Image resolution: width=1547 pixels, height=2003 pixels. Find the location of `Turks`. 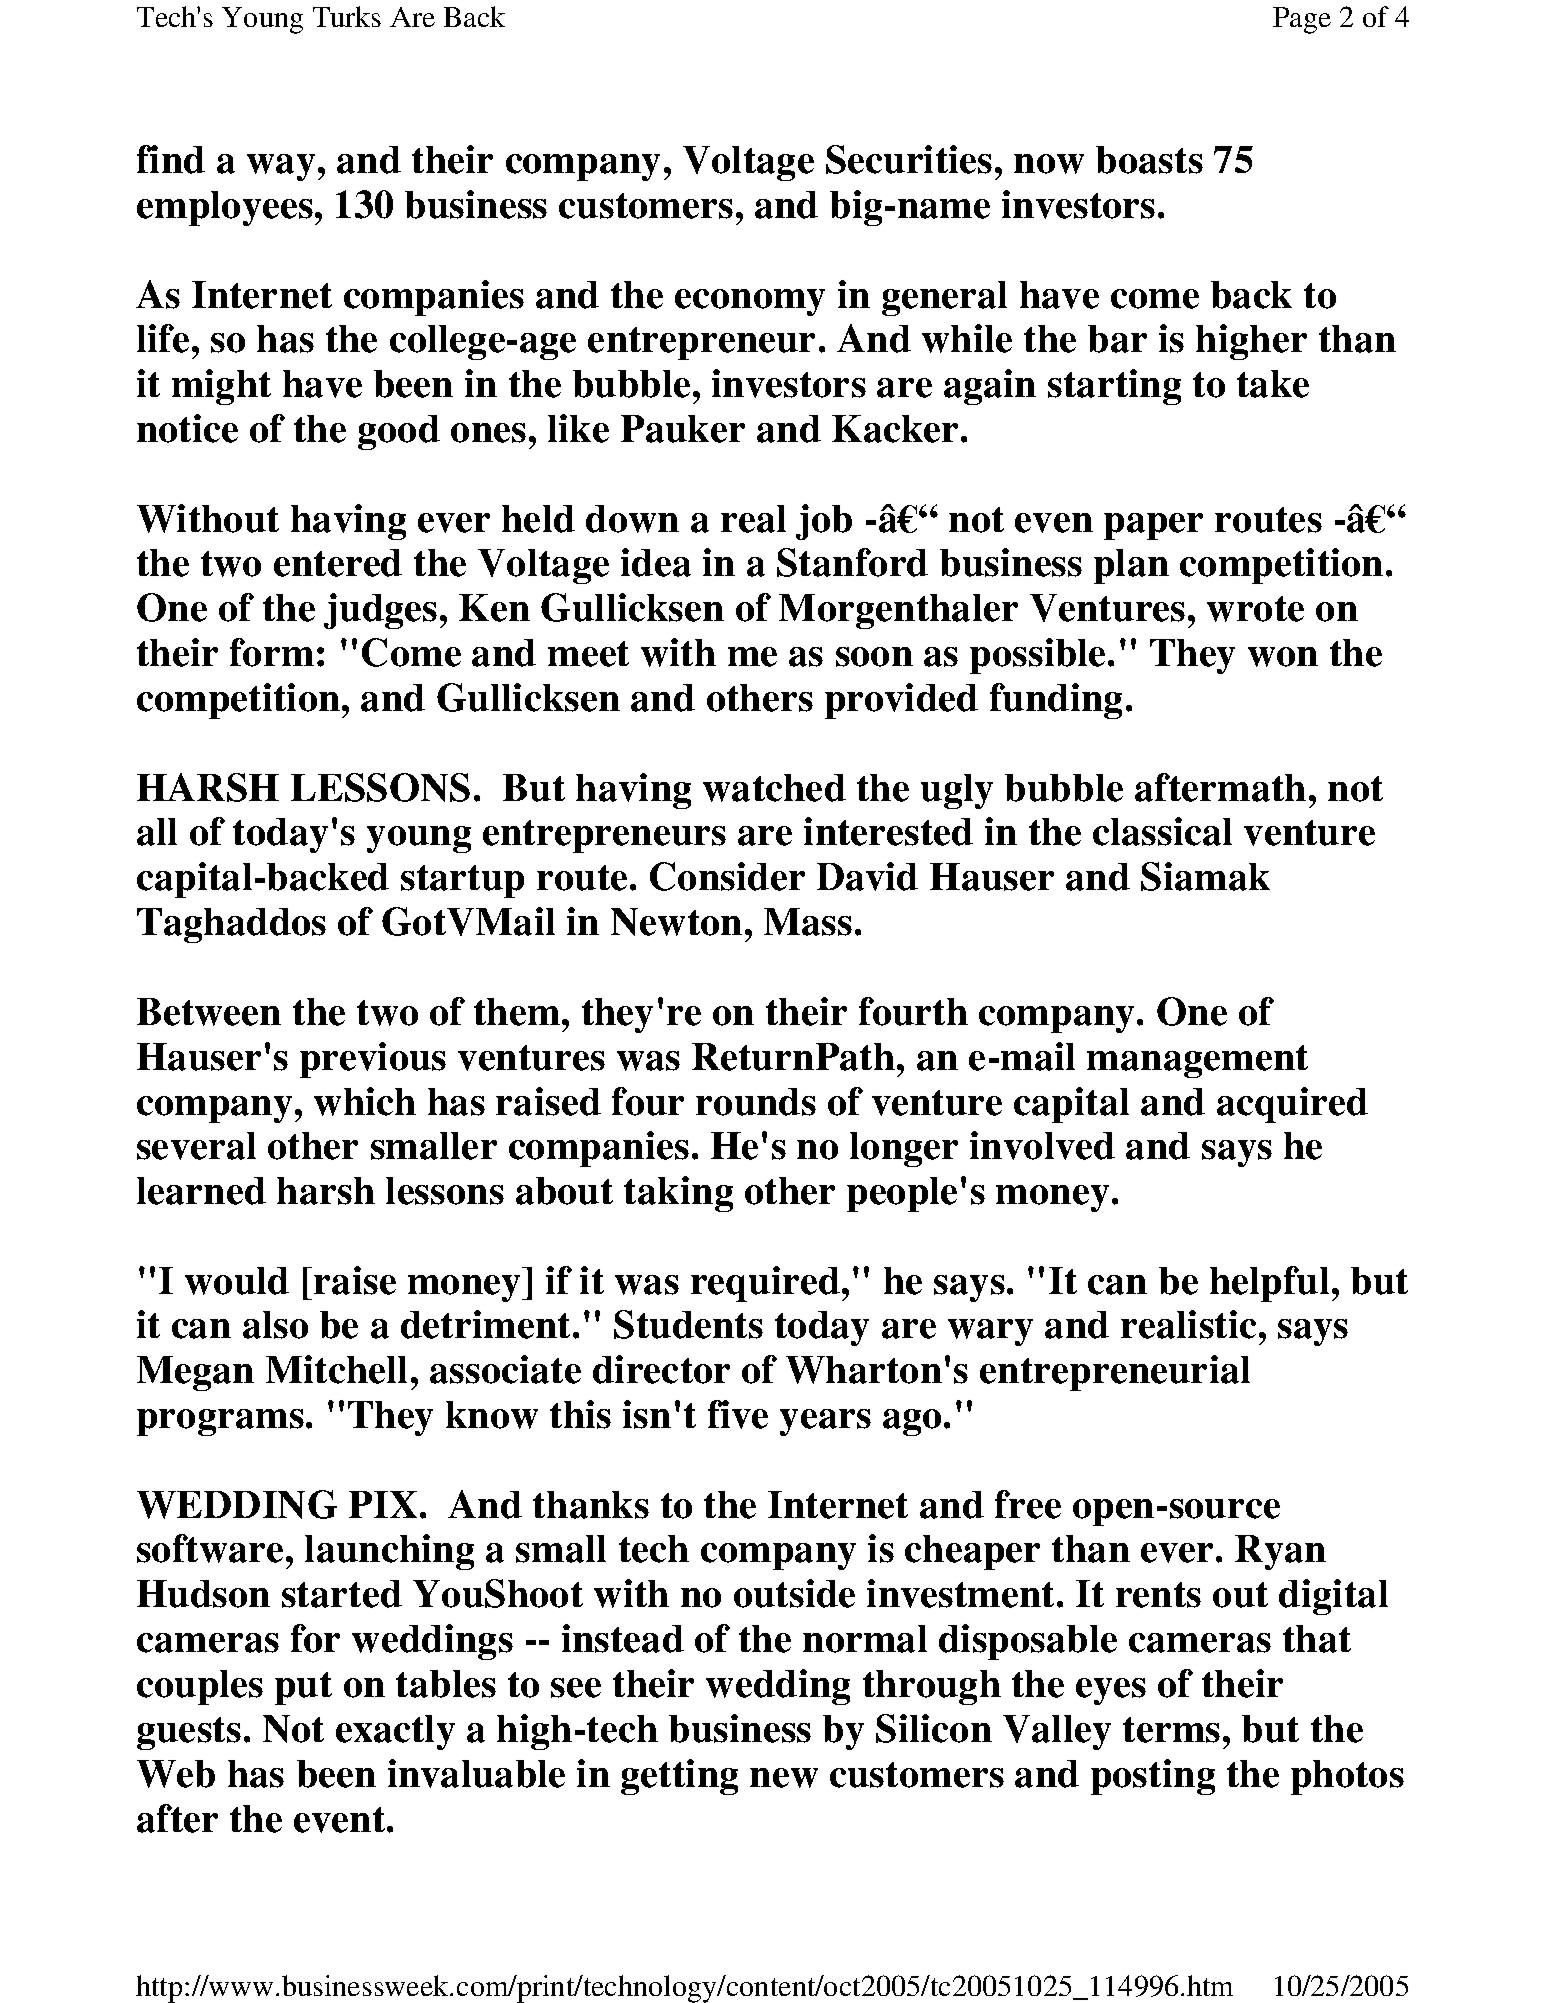

Turks is located at coordinates (347, 16).
